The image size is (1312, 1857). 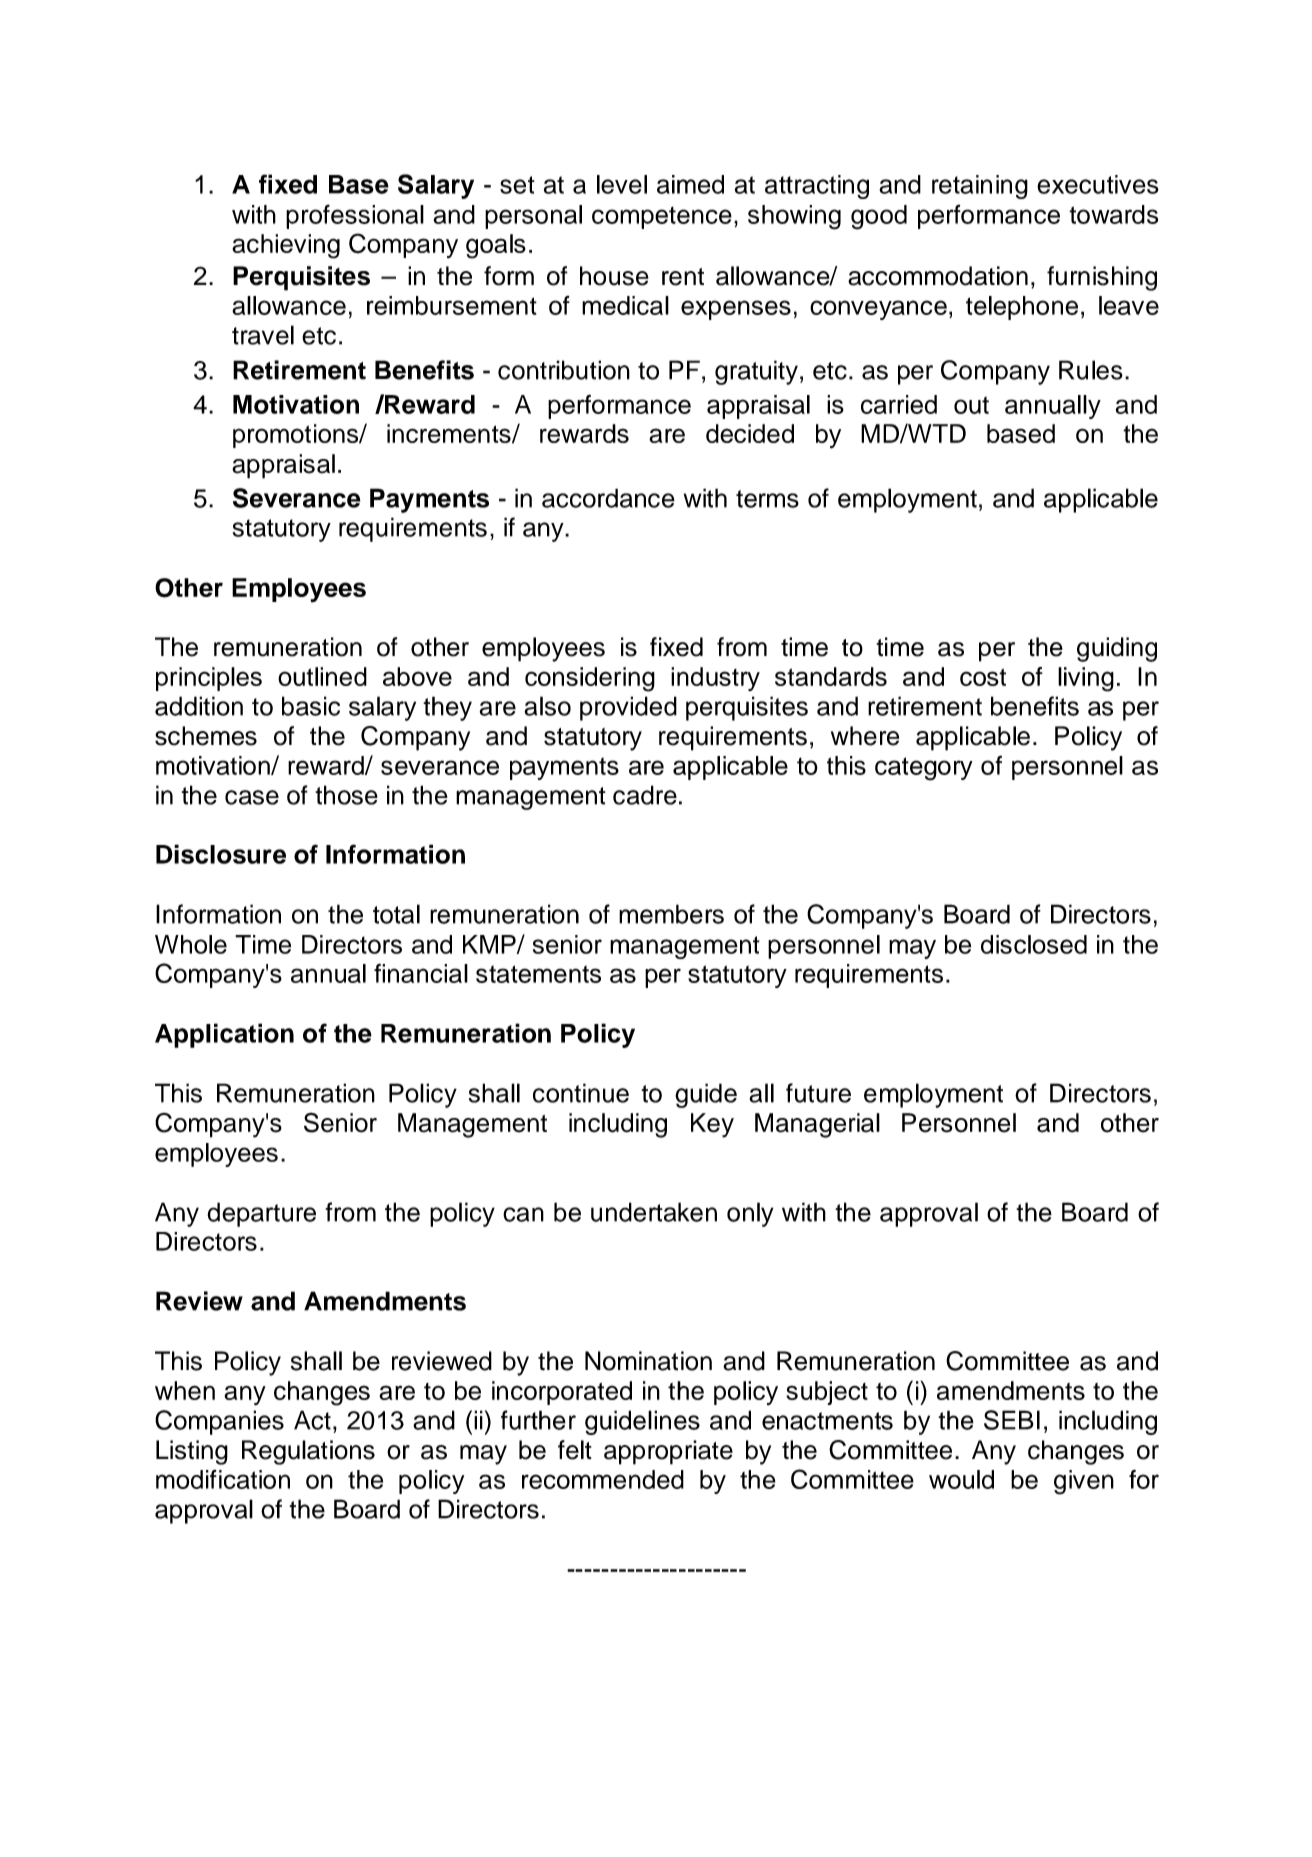 I want to click on Regulations, so click(x=308, y=1452).
